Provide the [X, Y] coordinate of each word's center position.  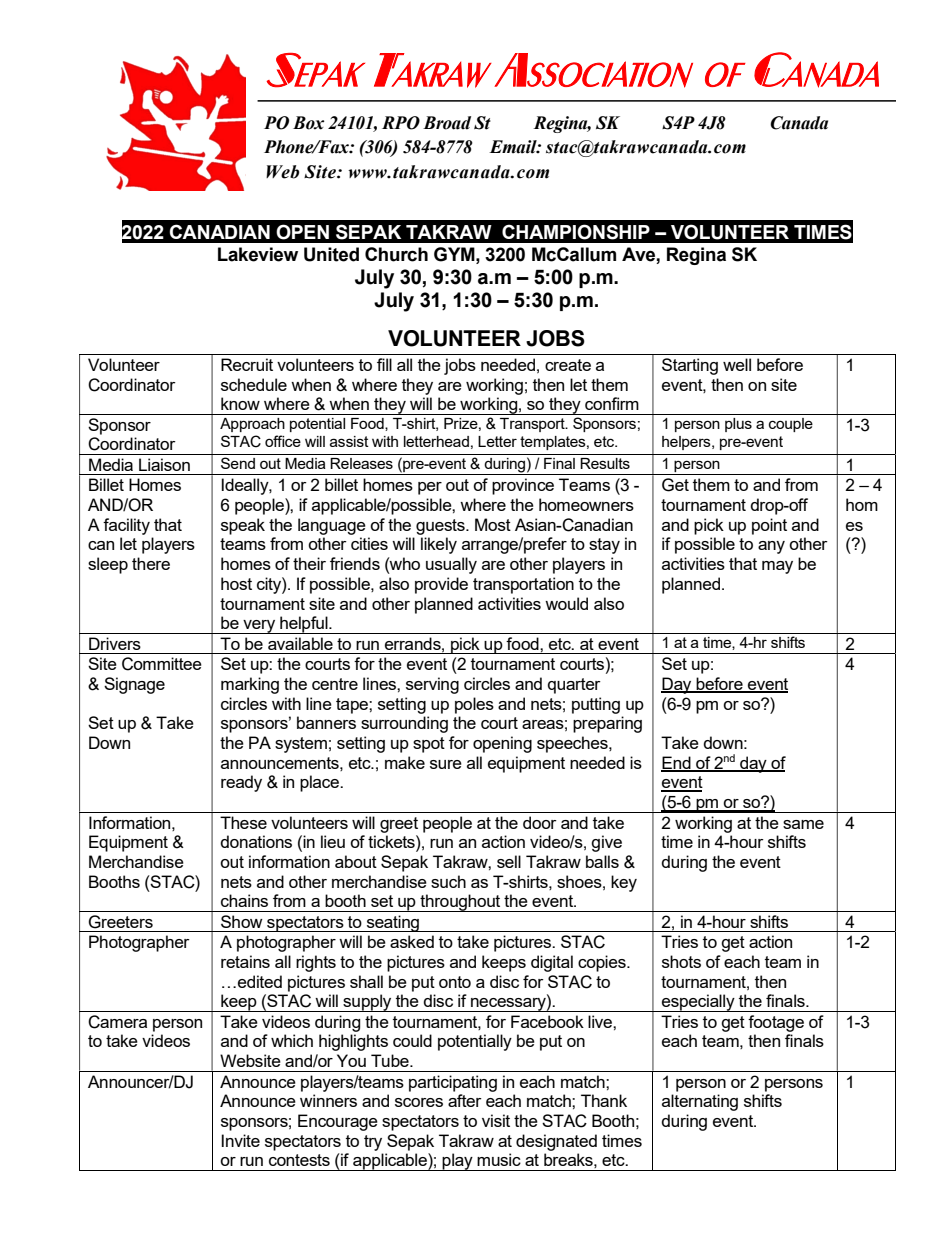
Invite [240, 1140]
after [465, 1100]
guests [441, 527]
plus [738, 425]
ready [241, 783]
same [803, 824]
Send [238, 463]
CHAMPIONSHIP [576, 232]
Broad [447, 123]
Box [309, 123]
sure [446, 764]
